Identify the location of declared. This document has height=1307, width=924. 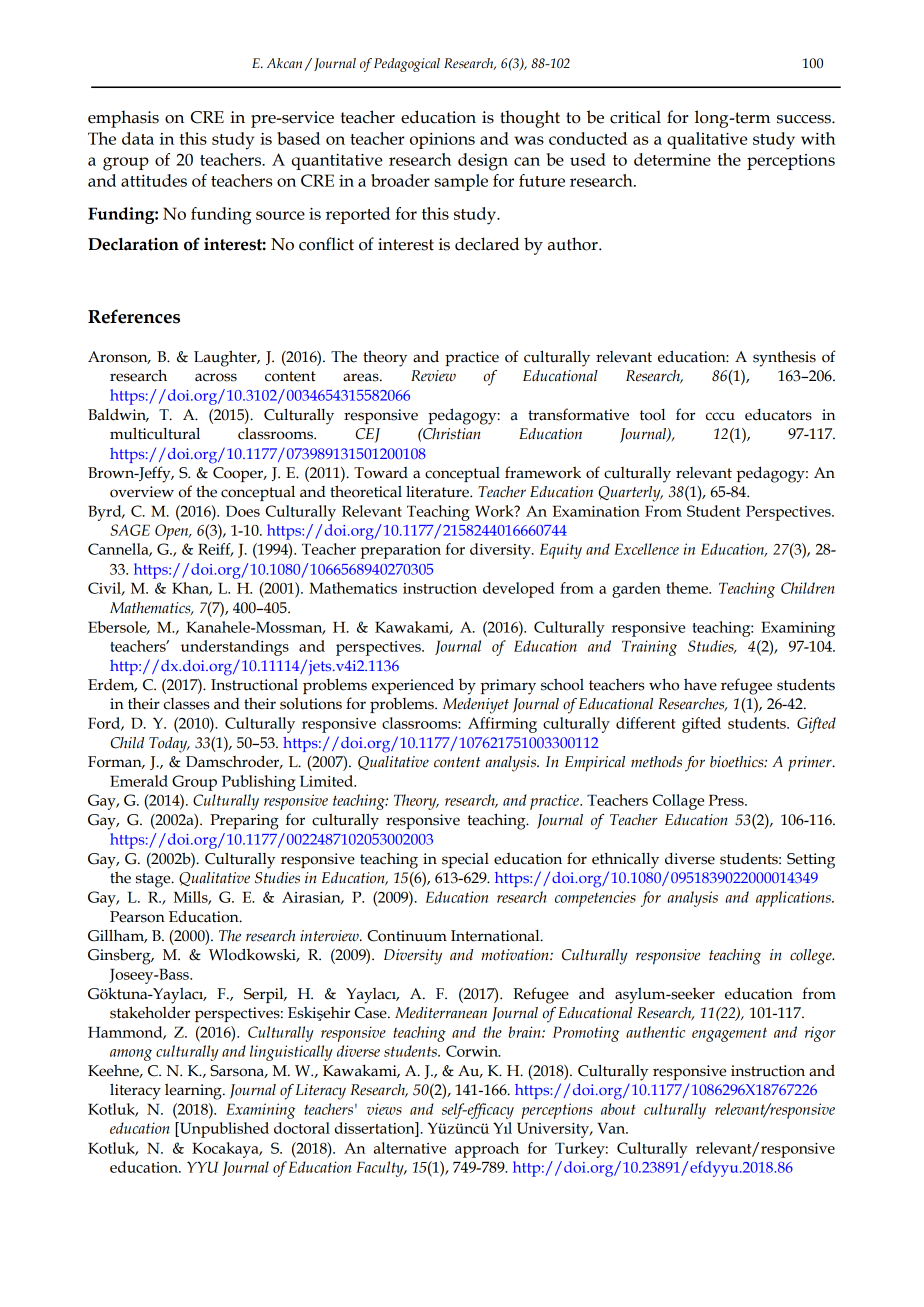
(487, 244).
